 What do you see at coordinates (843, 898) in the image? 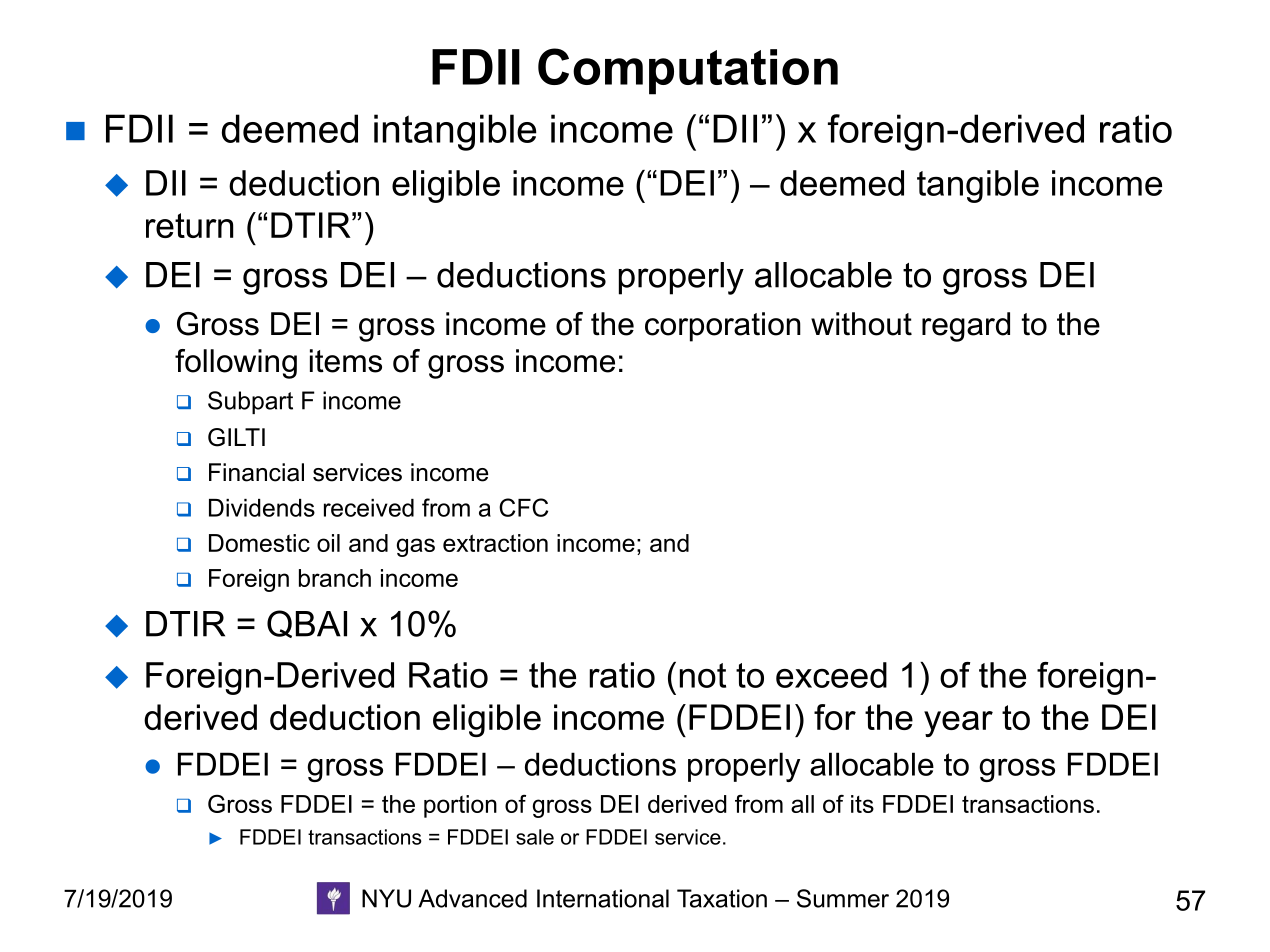
I see `Summer` at bounding box center [843, 898].
